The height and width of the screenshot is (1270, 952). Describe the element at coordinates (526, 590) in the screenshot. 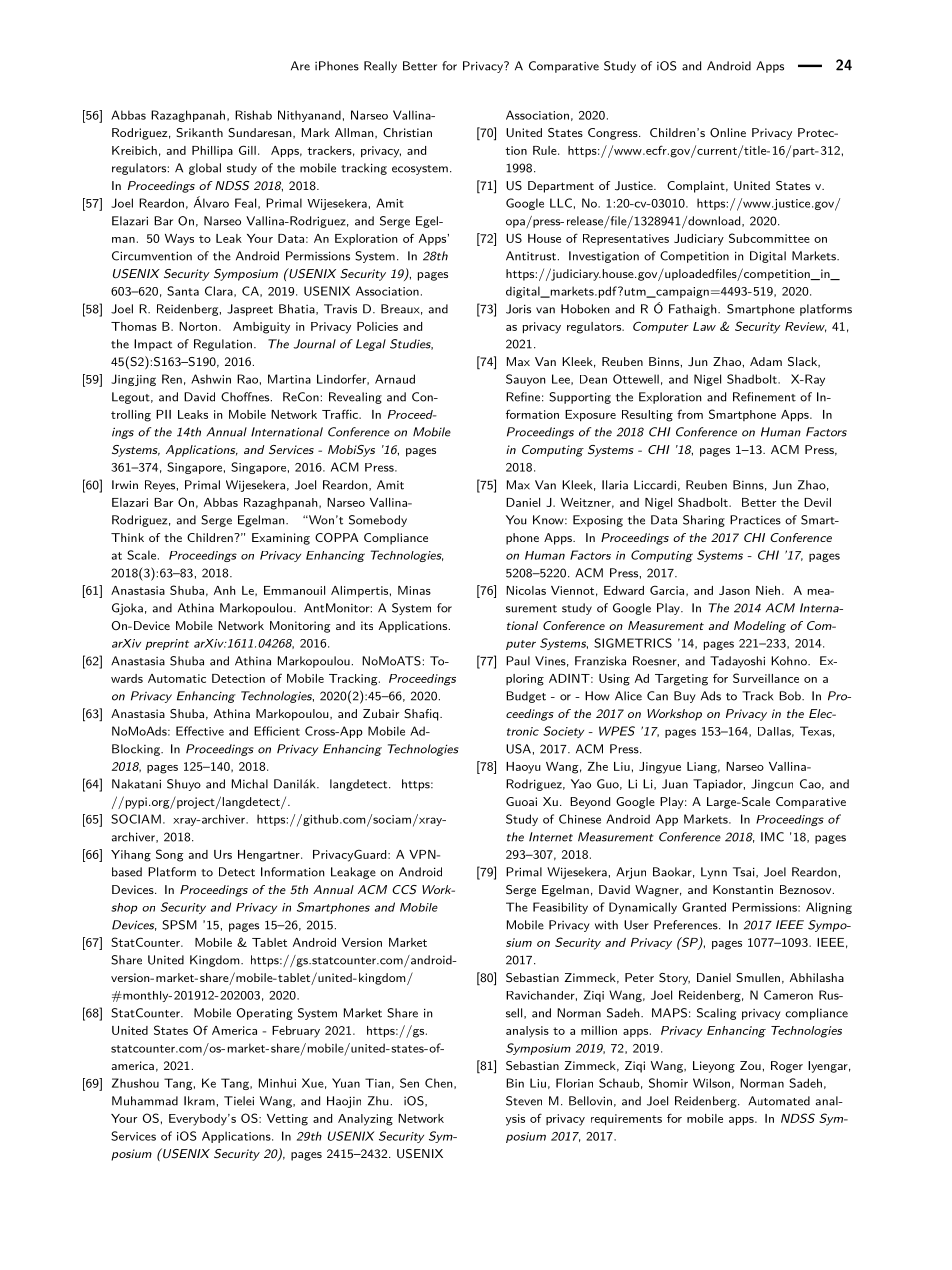

I see `Nicolas` at that location.
